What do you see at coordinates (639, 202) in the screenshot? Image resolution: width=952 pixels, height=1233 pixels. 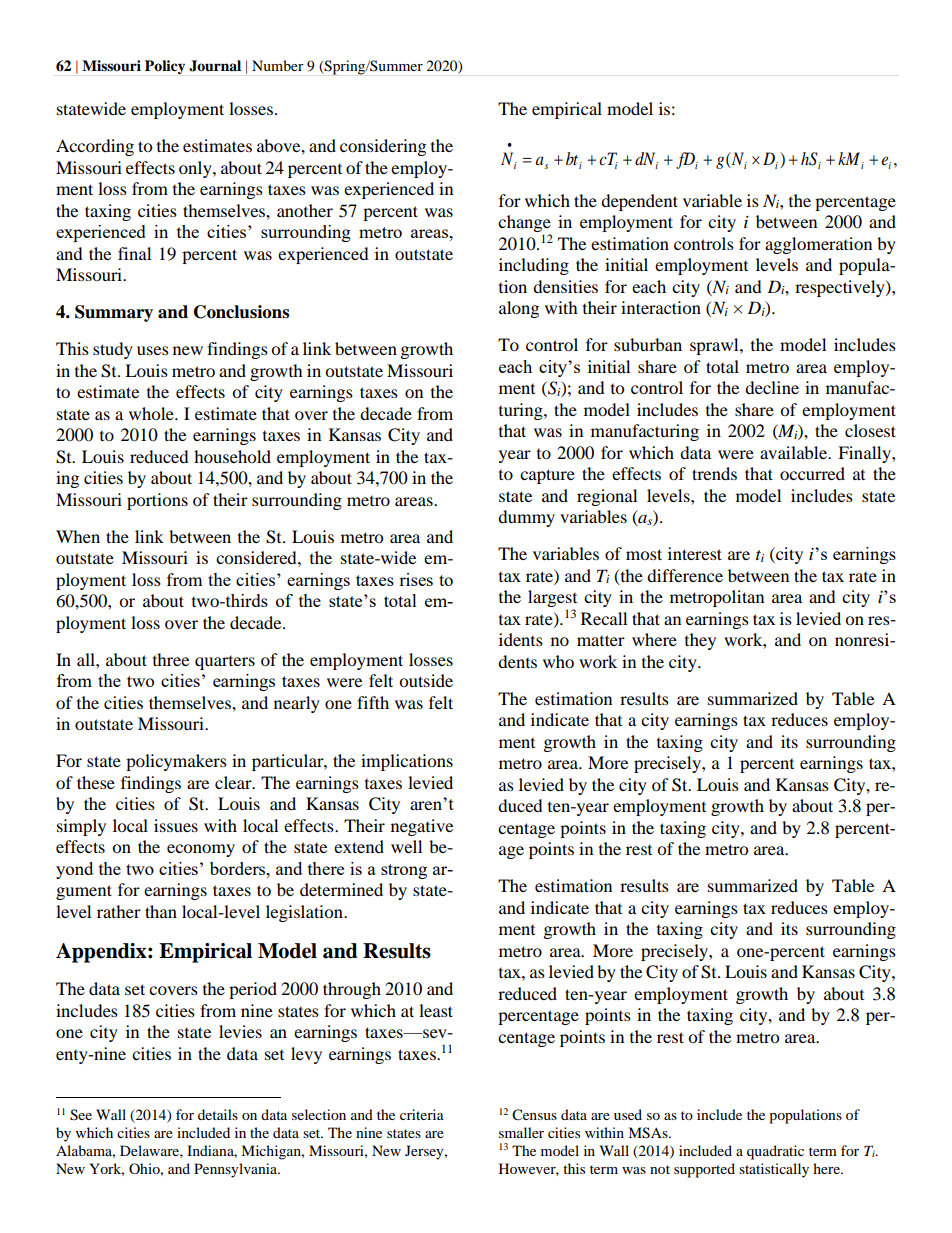 I see `dependent` at bounding box center [639, 202].
